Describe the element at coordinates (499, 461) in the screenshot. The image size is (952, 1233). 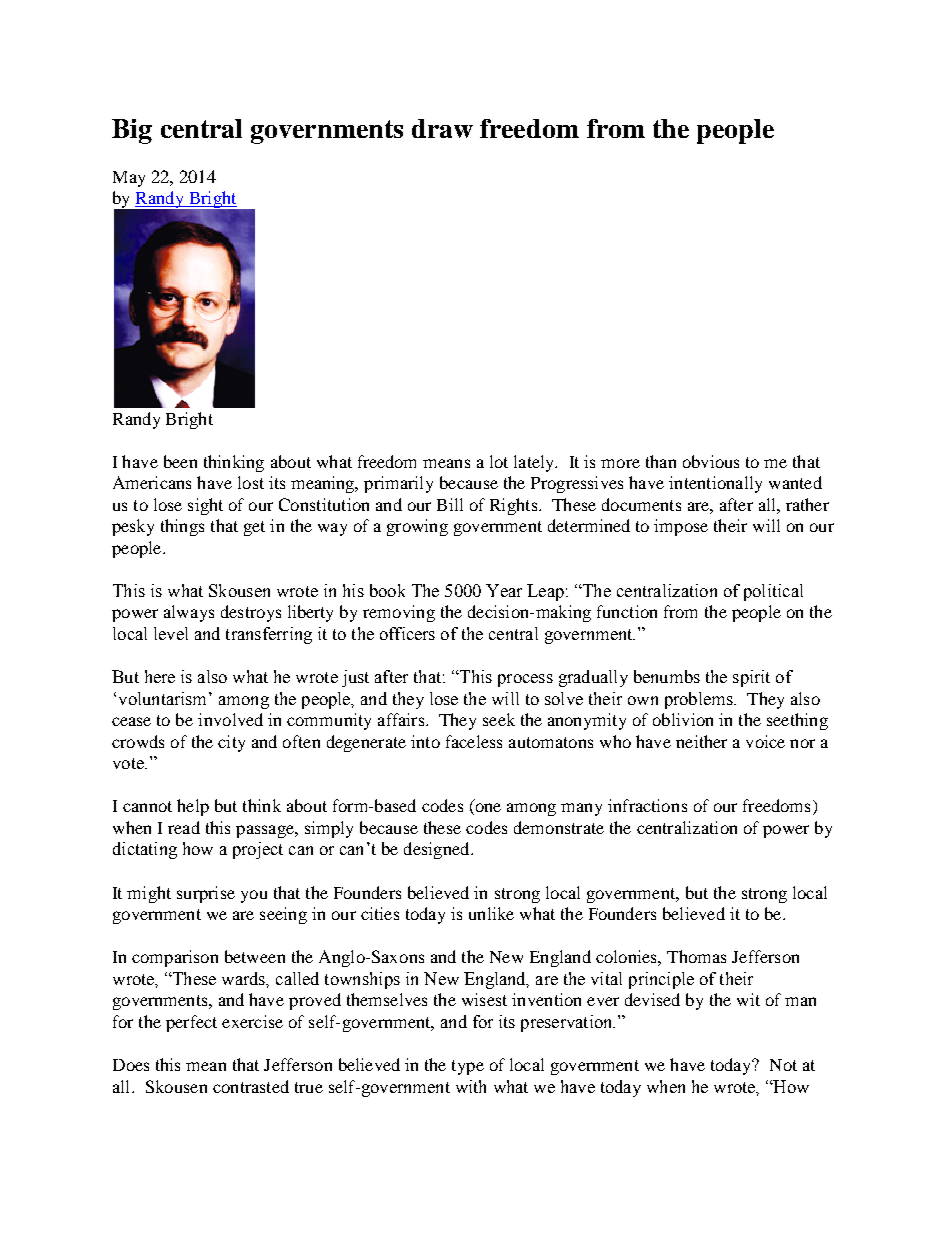
I see `lot` at that location.
